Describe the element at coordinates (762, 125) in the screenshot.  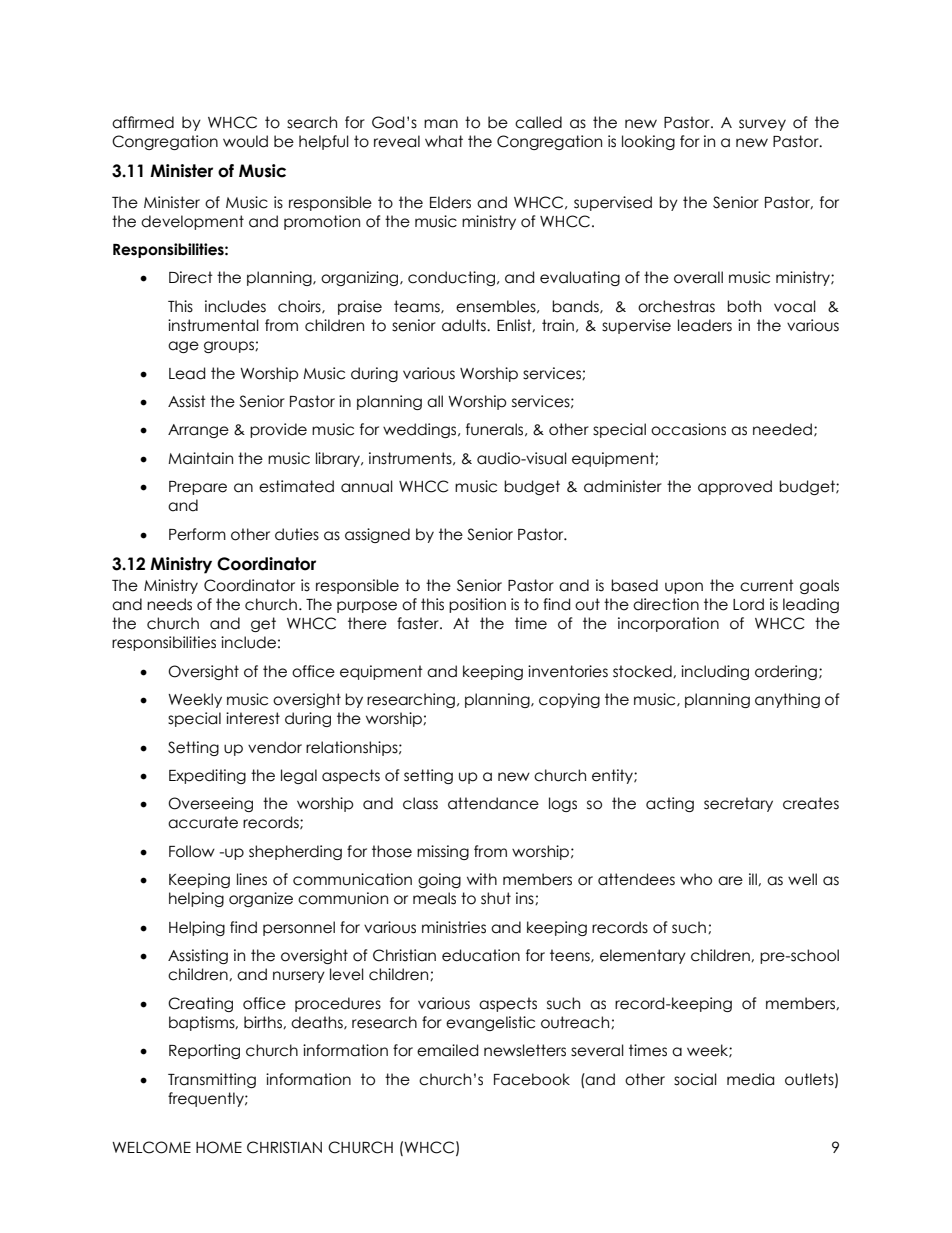
I see `survey` at that location.
